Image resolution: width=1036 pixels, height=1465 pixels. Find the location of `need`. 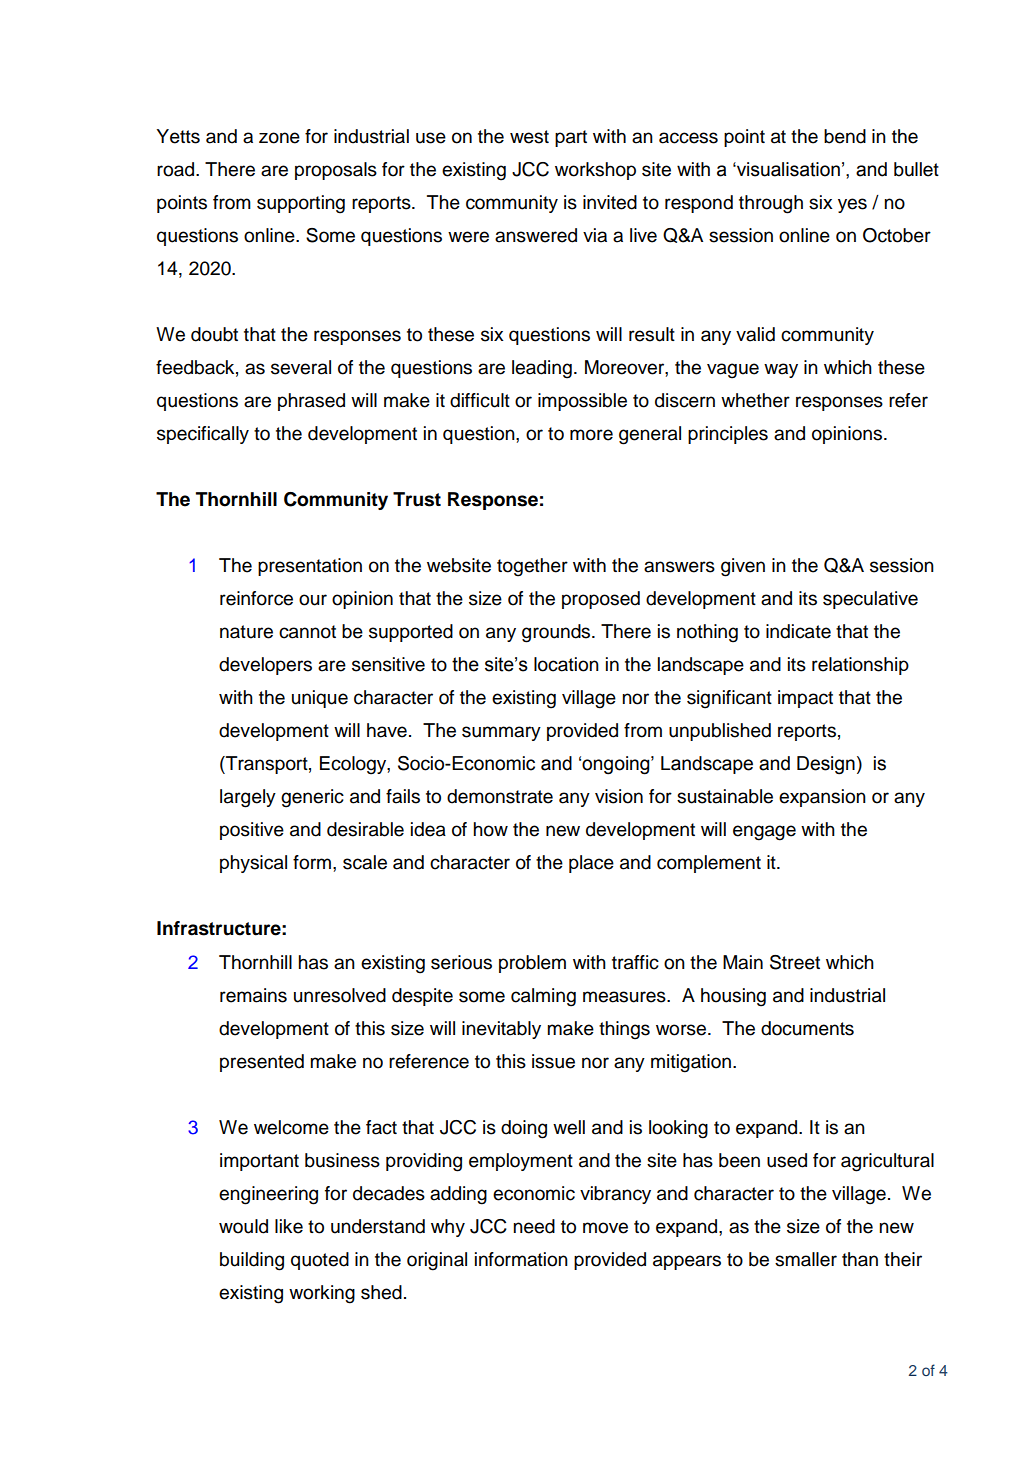

need is located at coordinates (534, 1226).
